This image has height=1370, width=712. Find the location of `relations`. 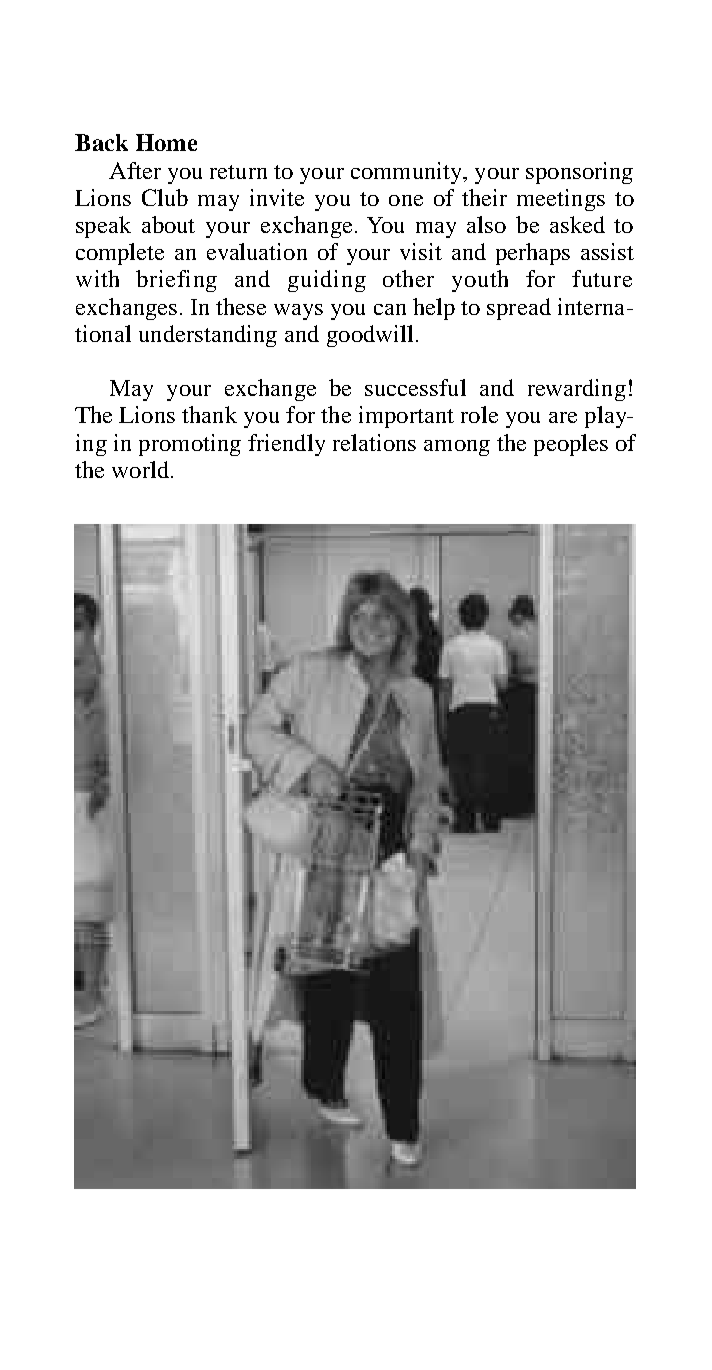

relations is located at coordinates (374, 442).
